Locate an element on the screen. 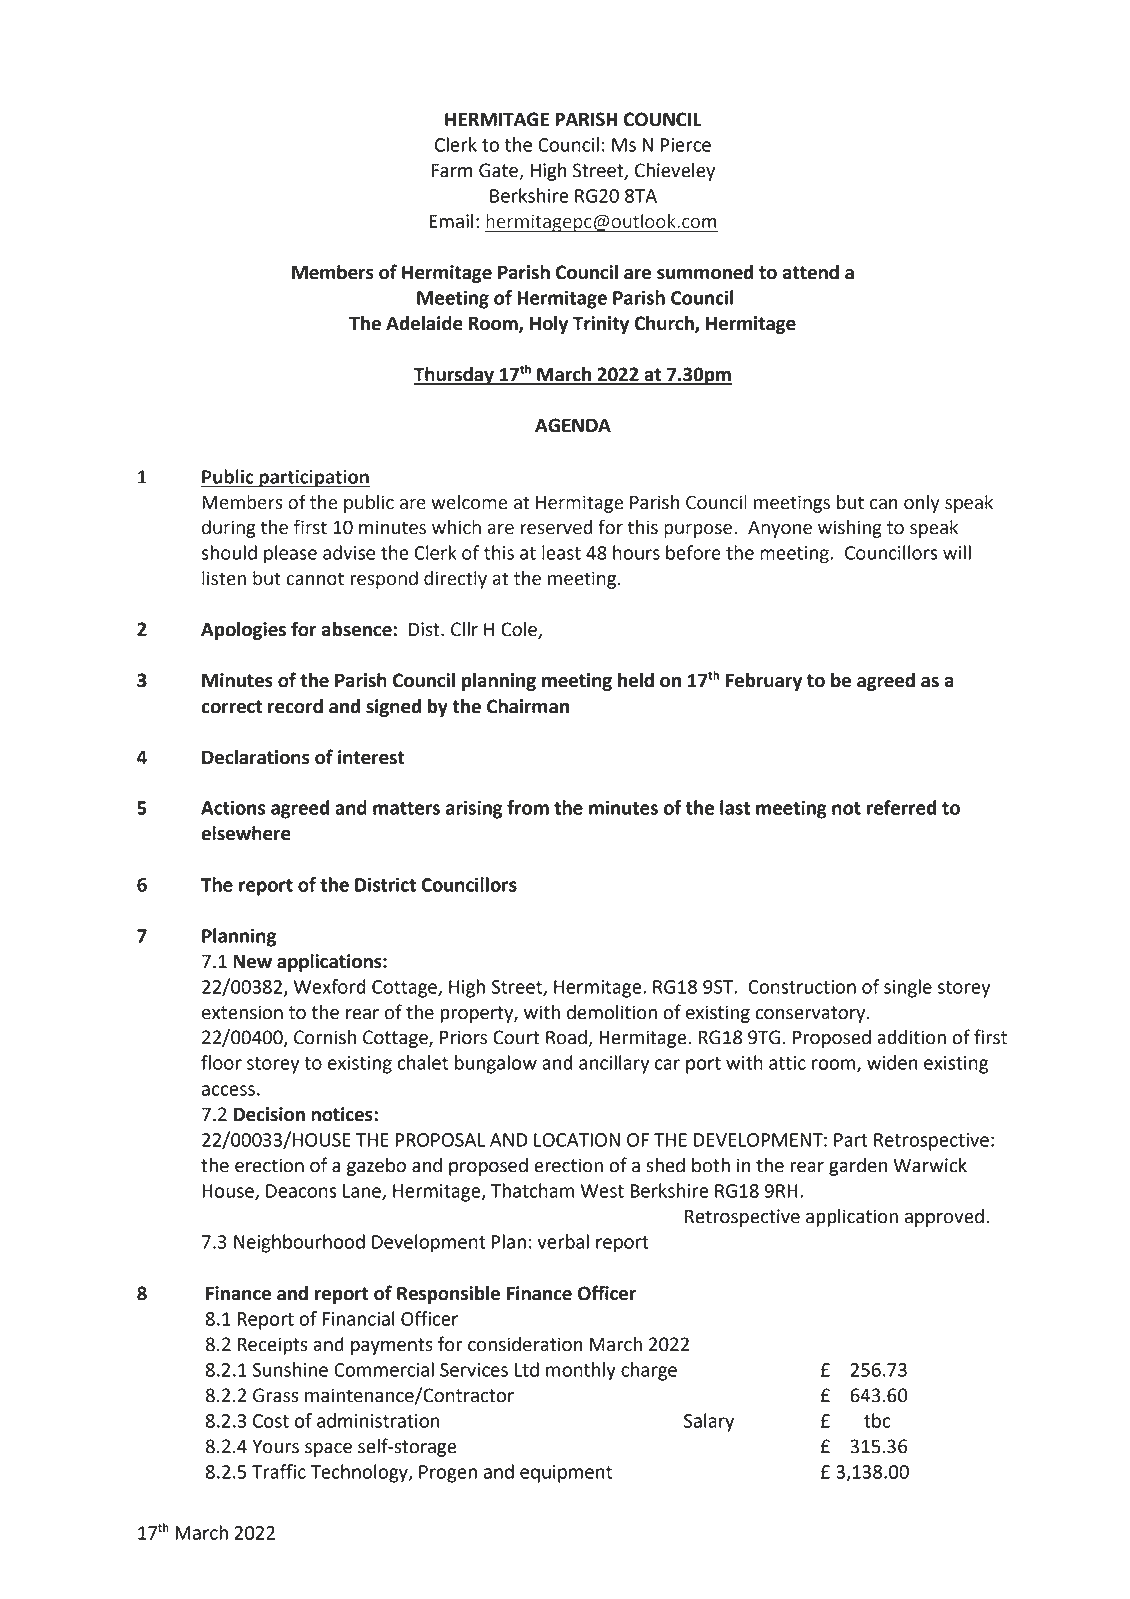 This screenshot has height=1599, width=1130. garden is located at coordinates (858, 1167).
